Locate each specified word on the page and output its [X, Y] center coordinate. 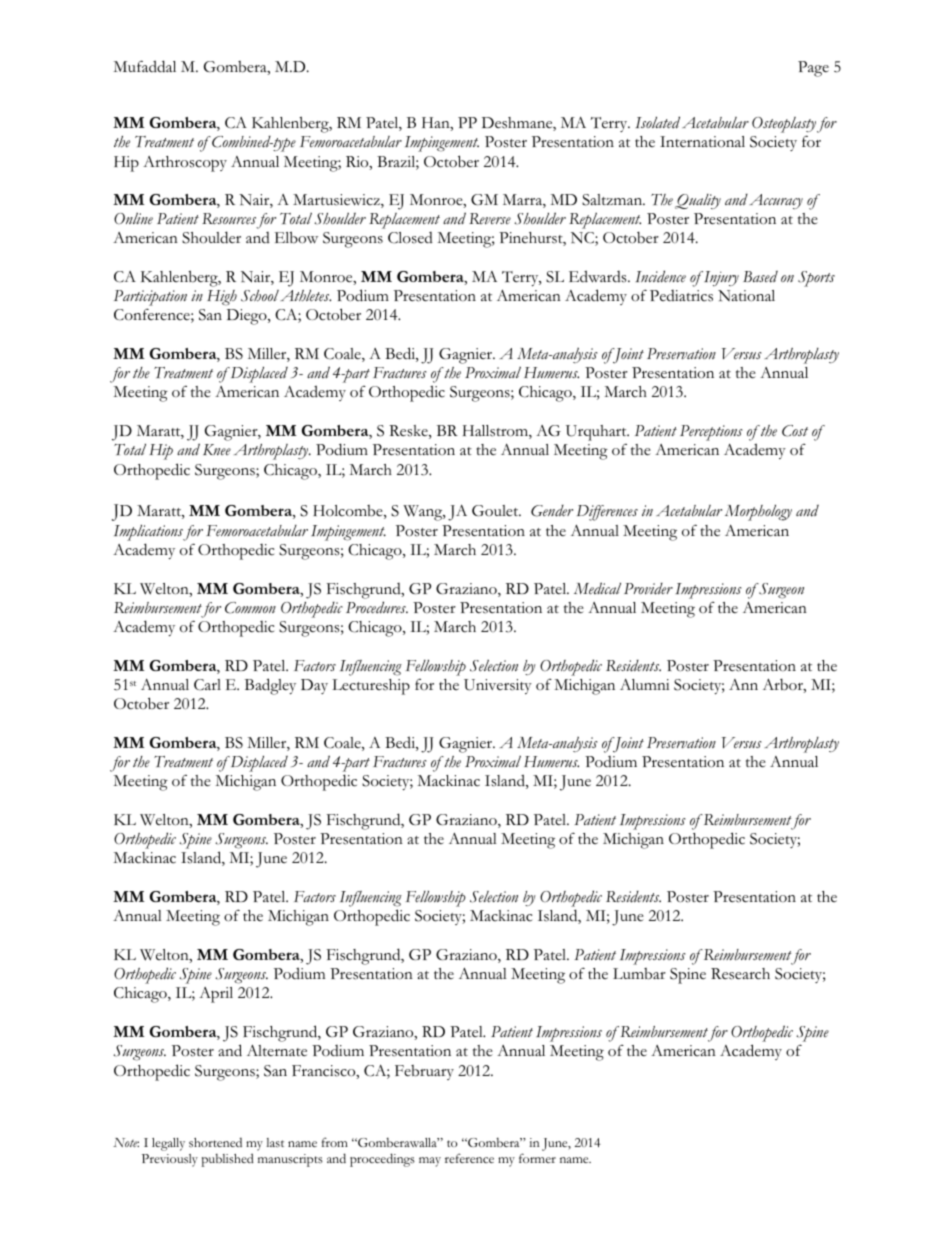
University [498, 686]
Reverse [490, 219]
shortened [215, 1142]
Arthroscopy [185, 164]
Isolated [657, 122]
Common [250, 608]
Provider [648, 589]
